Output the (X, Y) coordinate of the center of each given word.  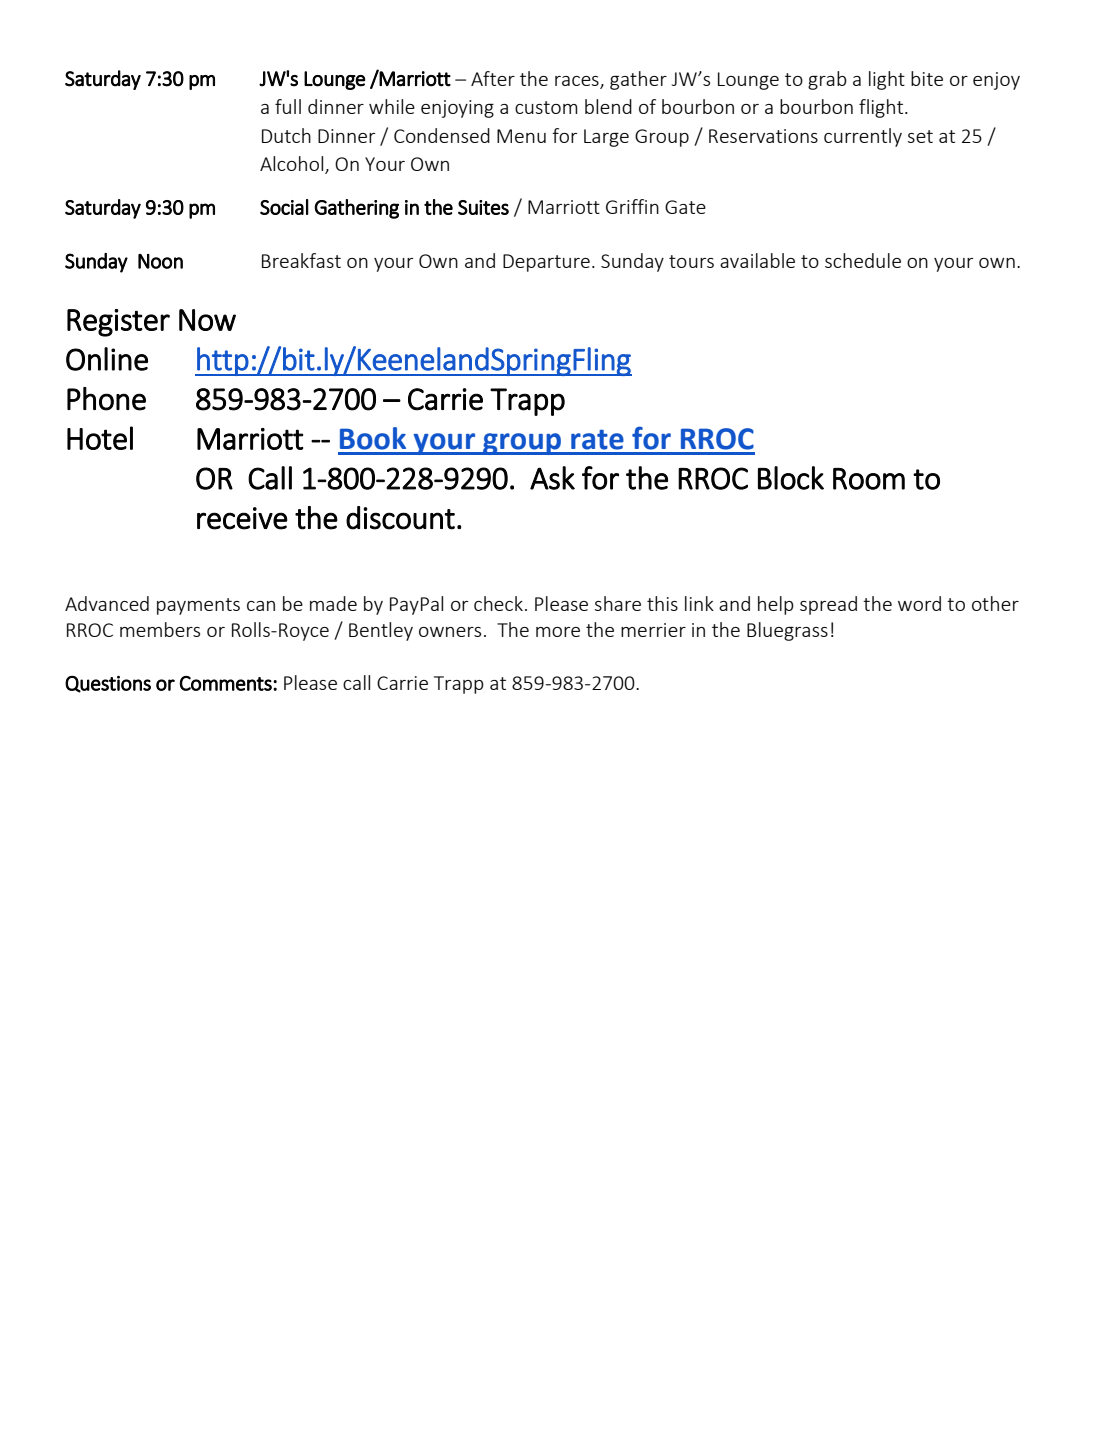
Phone (106, 399)
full (288, 106)
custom (546, 107)
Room (869, 479)
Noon (160, 261)
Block (791, 478)
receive (242, 518)
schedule (863, 260)
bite (927, 78)
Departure (546, 263)
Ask (552, 478)
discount (400, 518)
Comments (227, 683)
